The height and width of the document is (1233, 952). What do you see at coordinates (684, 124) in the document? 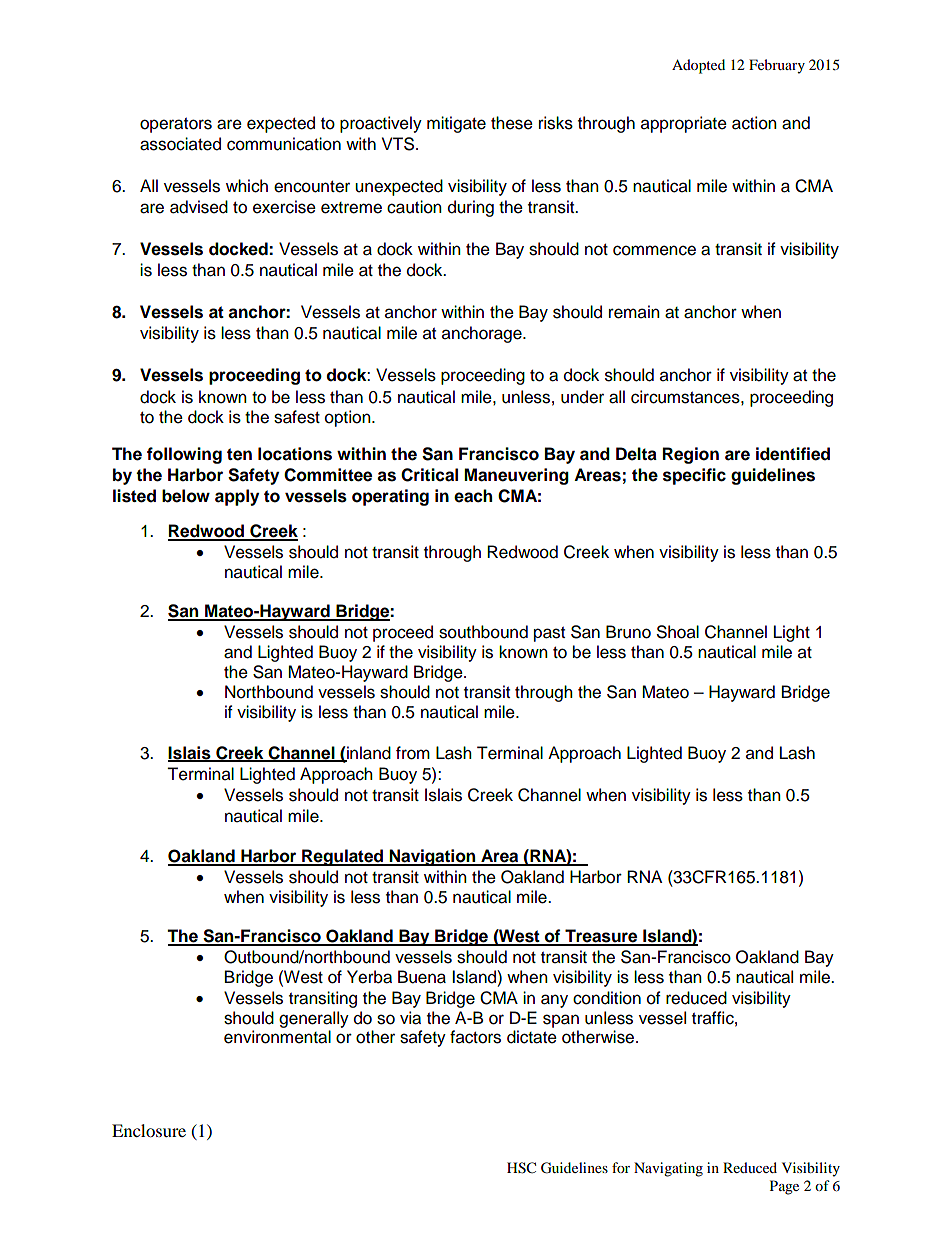
I see `appropriate` at bounding box center [684, 124].
